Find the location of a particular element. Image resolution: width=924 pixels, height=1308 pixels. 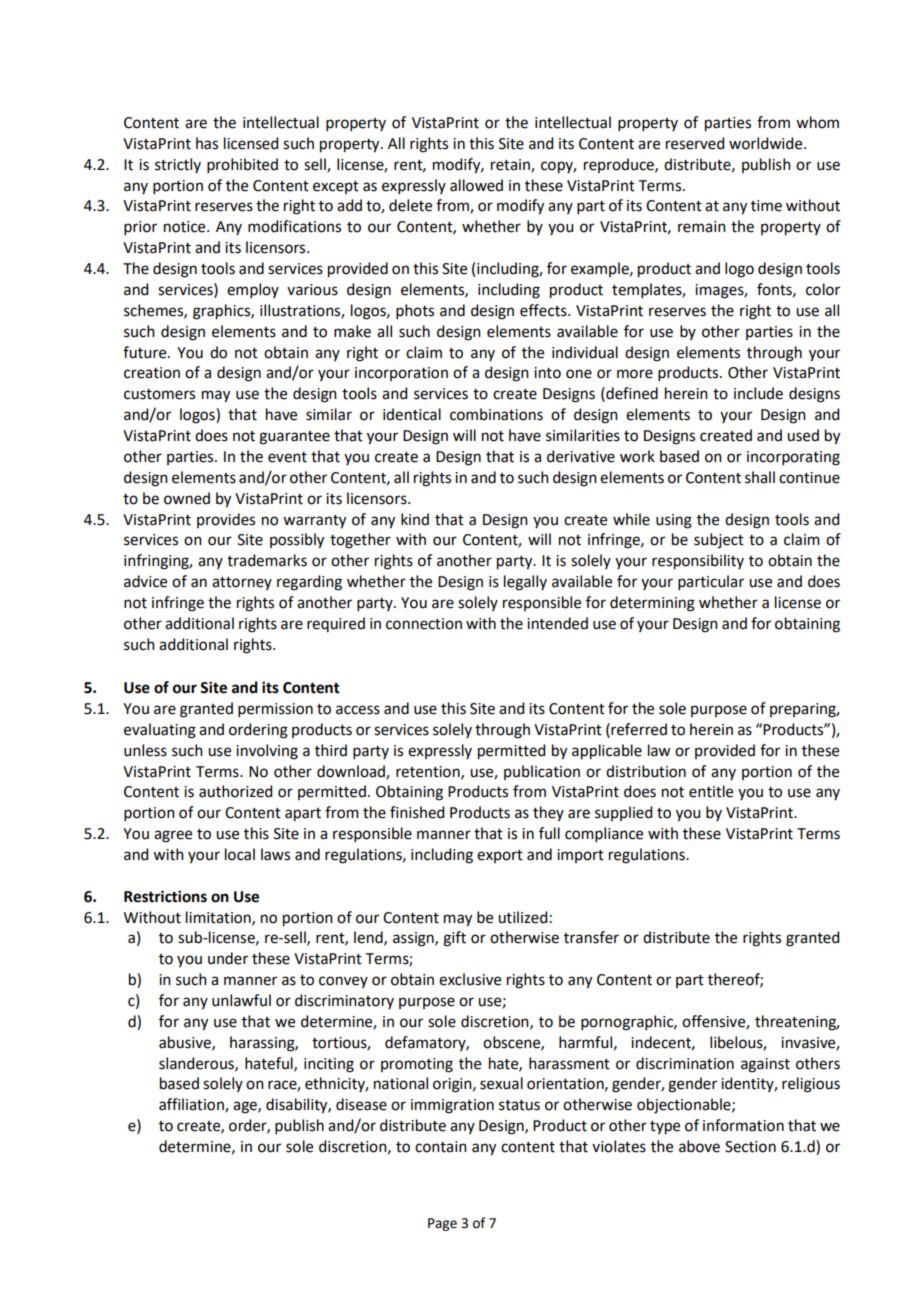

determining is located at coordinates (652, 604).
